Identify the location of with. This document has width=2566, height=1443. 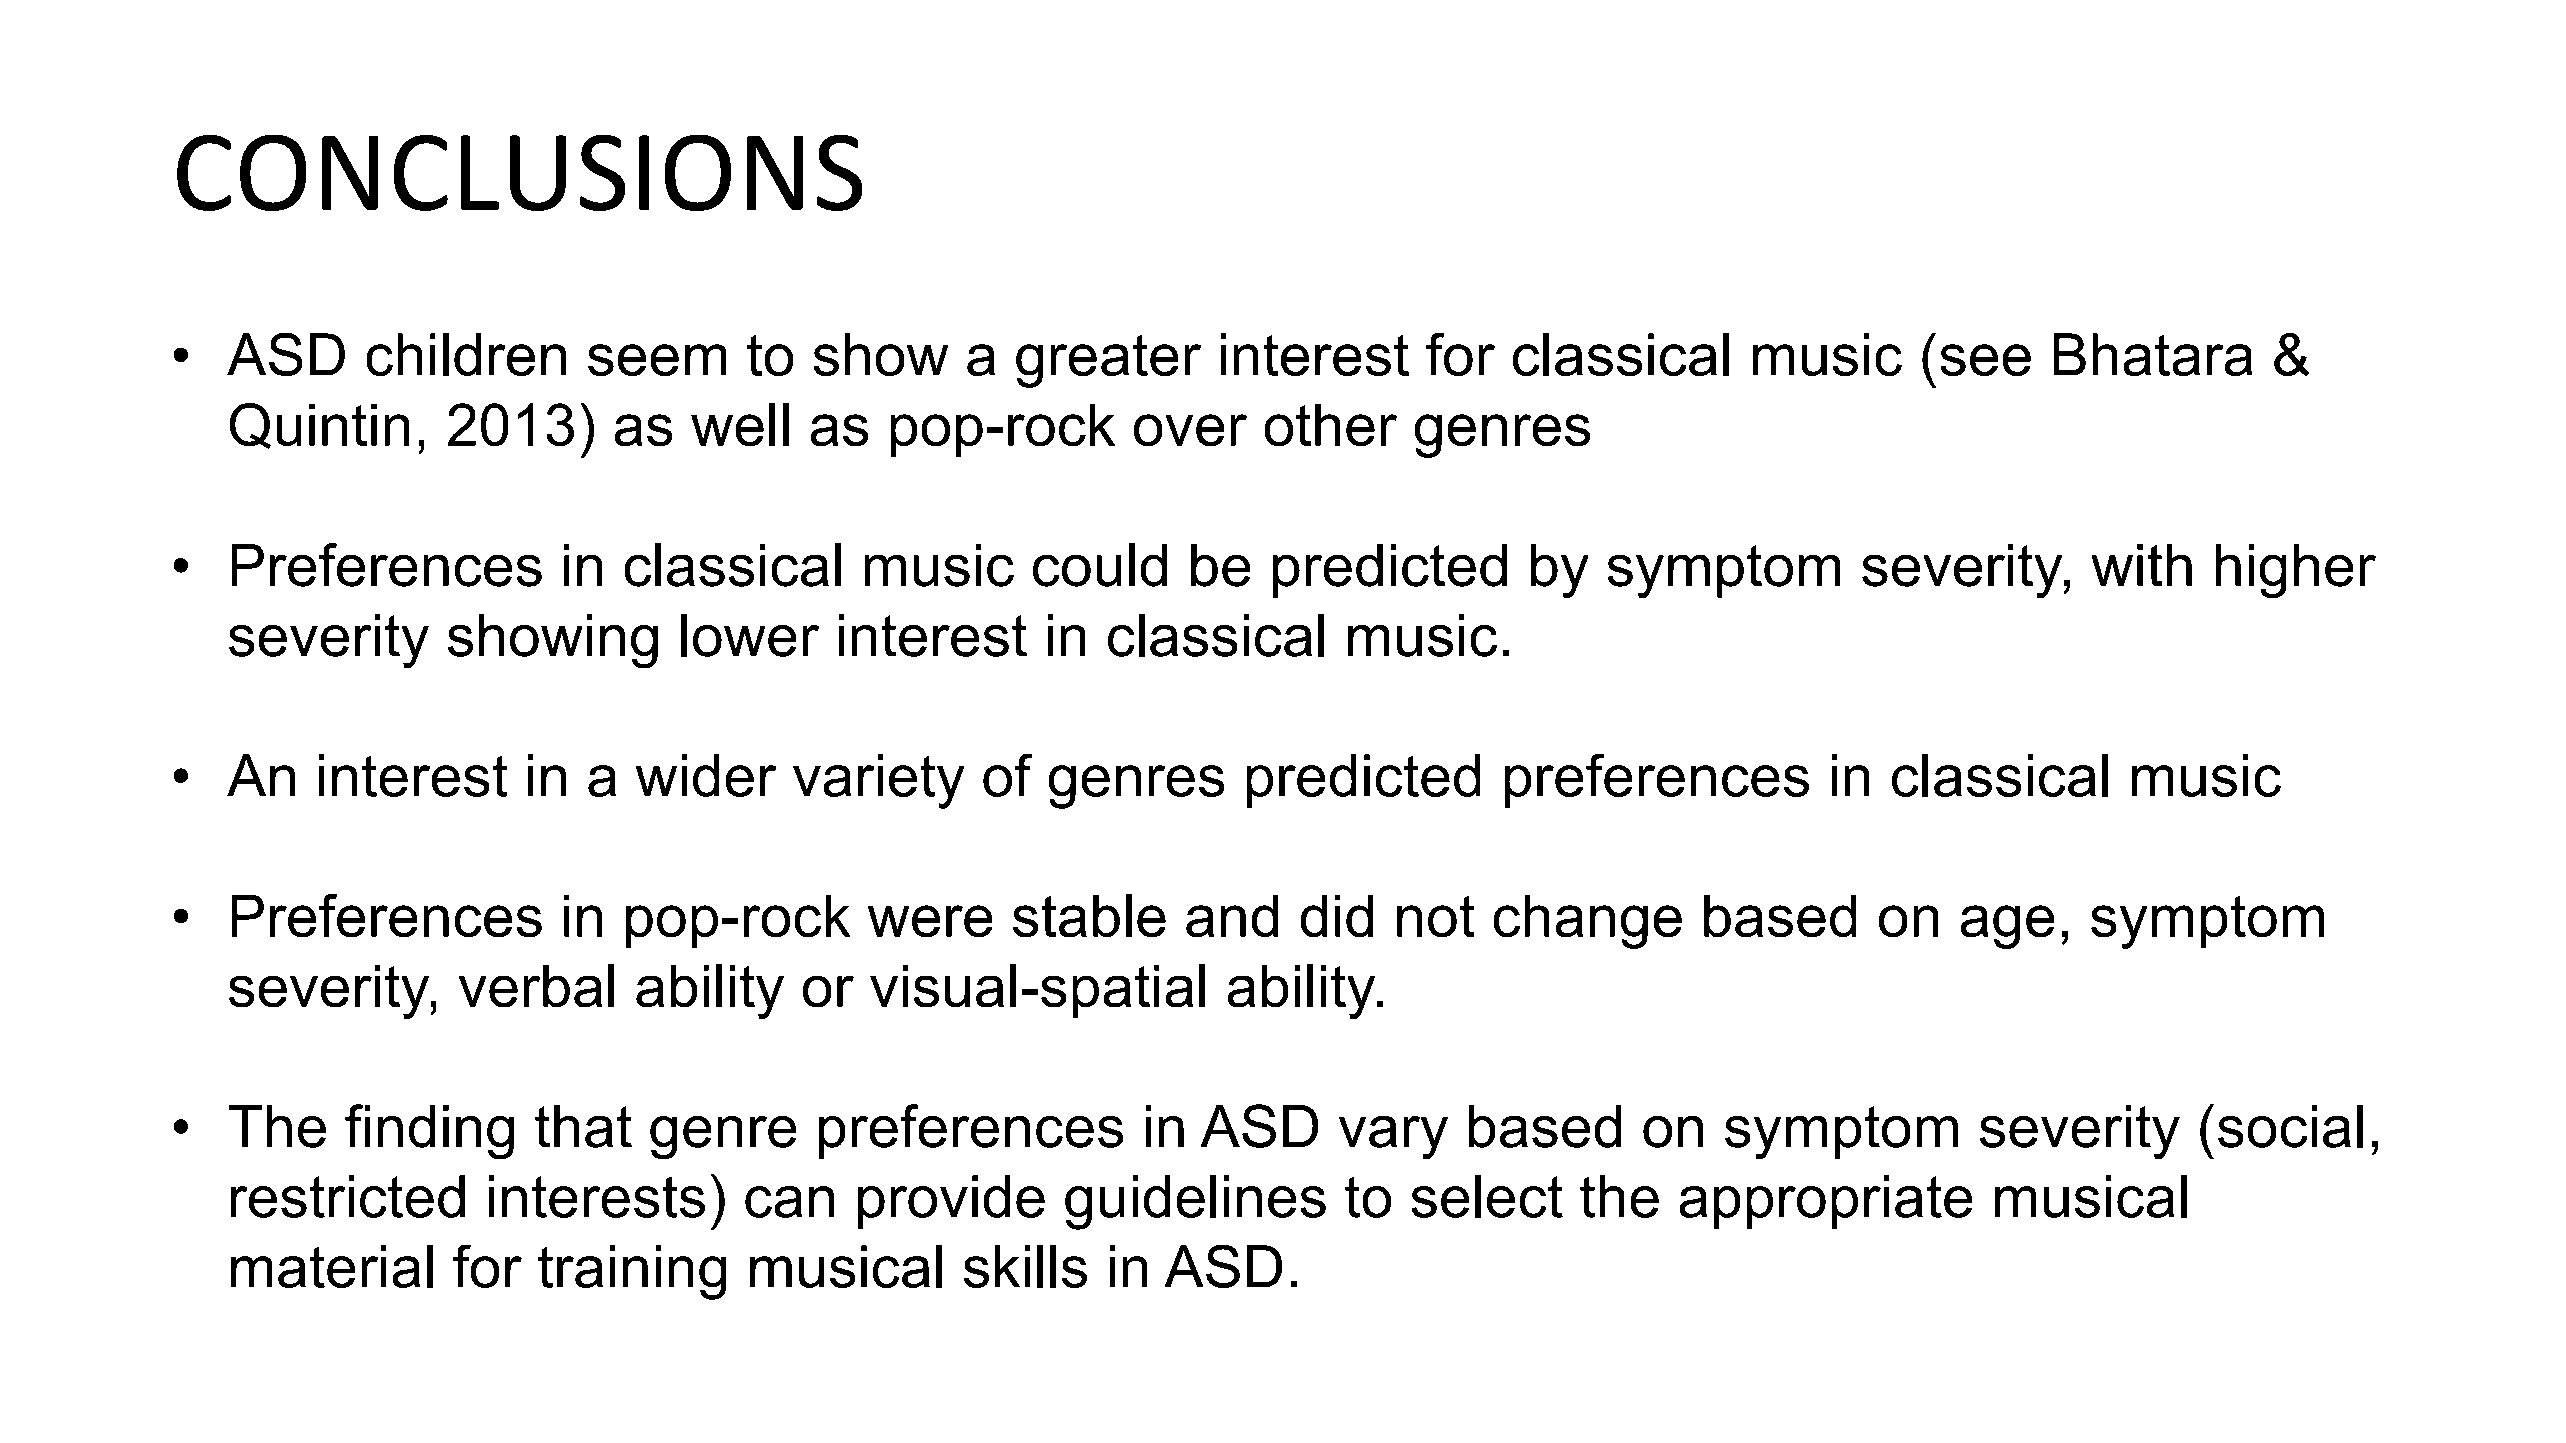
(2142, 565).
